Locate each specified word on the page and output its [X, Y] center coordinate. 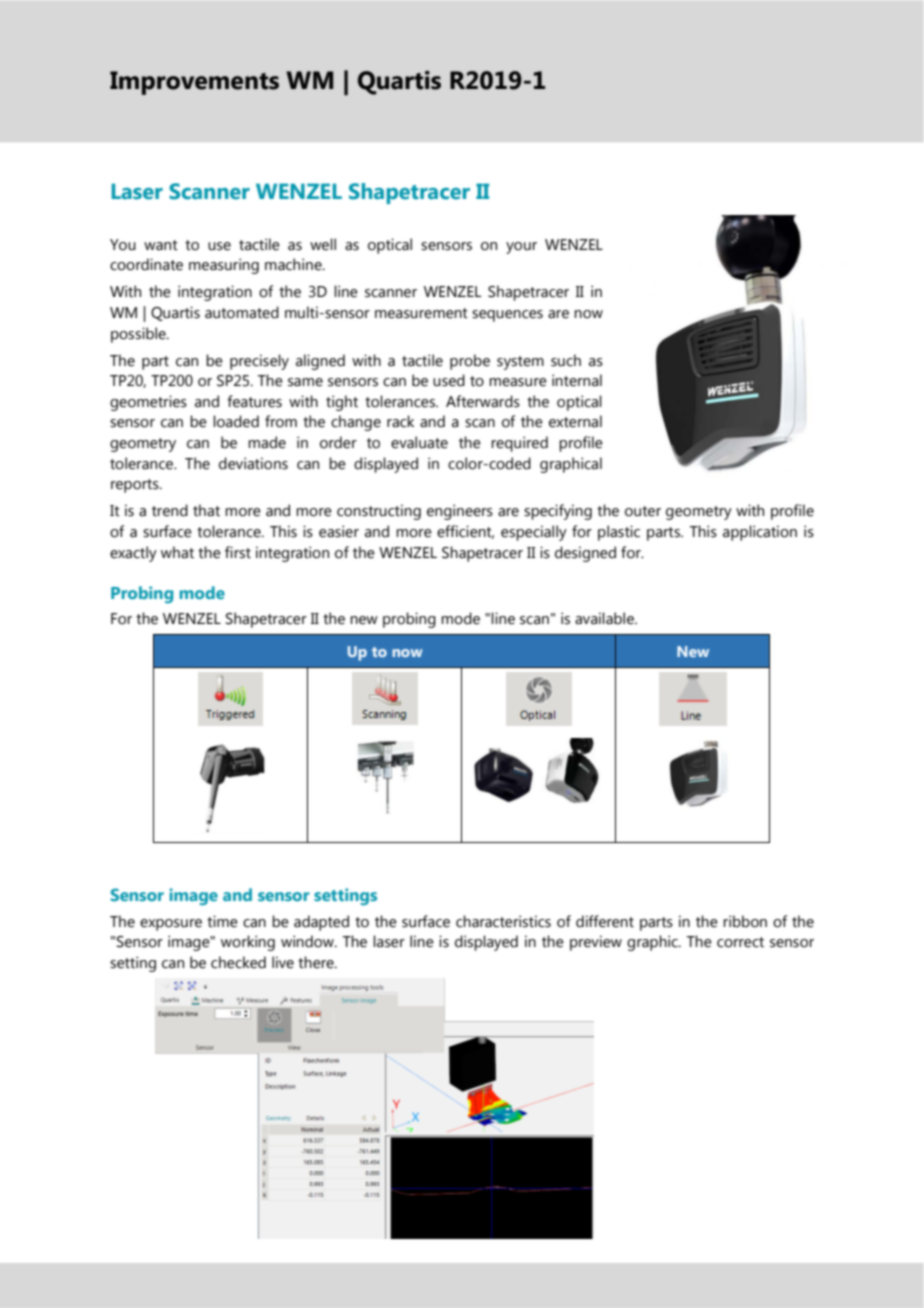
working [248, 943]
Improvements [194, 83]
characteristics [503, 921]
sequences [507, 316]
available [605, 618]
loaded [236, 421]
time [222, 921]
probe [470, 362]
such [566, 360]
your [521, 248]
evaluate [419, 442]
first [238, 552]
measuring [224, 266]
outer [643, 511]
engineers [460, 512]
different [605, 921]
